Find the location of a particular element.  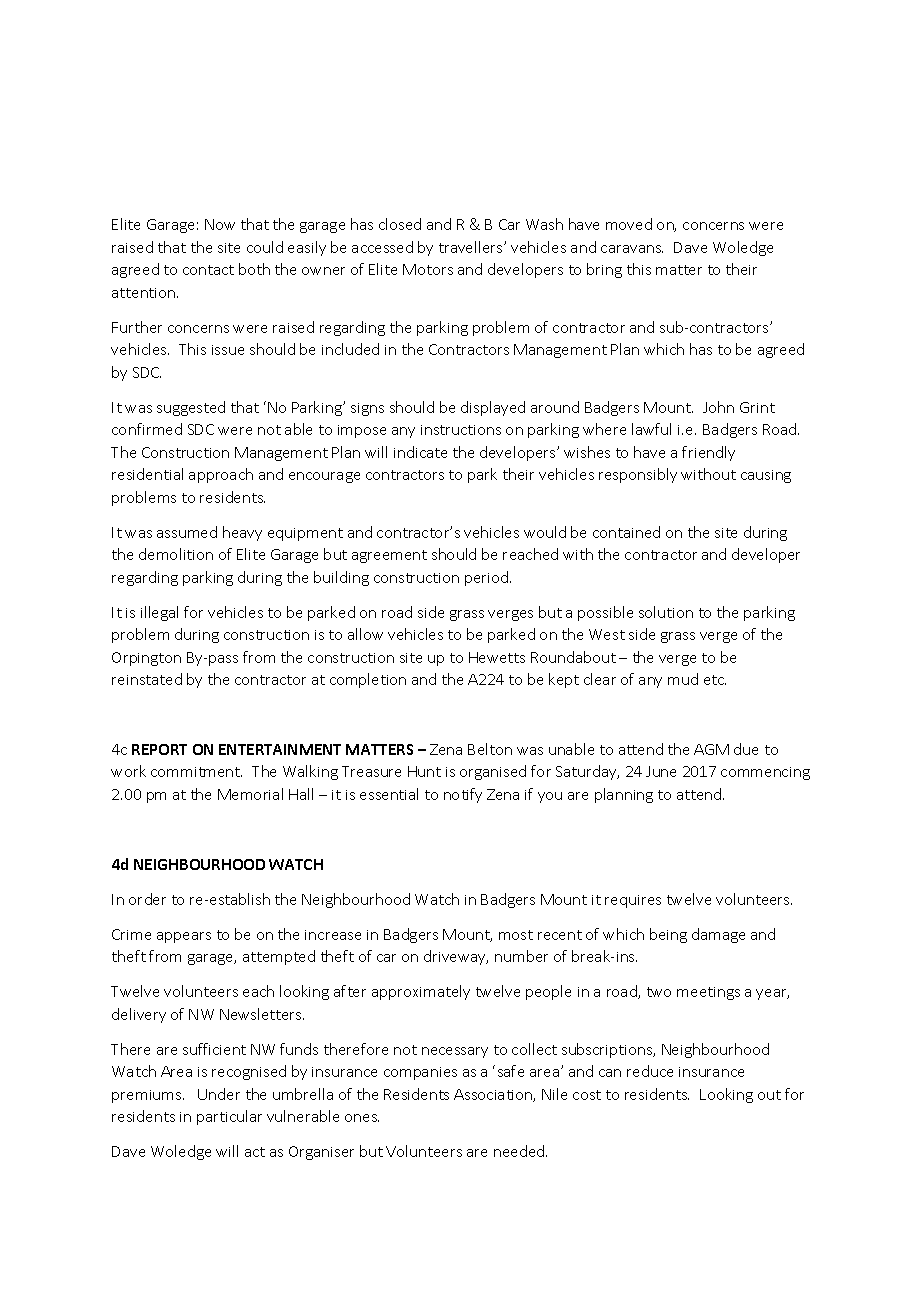

being is located at coordinates (668, 935).
